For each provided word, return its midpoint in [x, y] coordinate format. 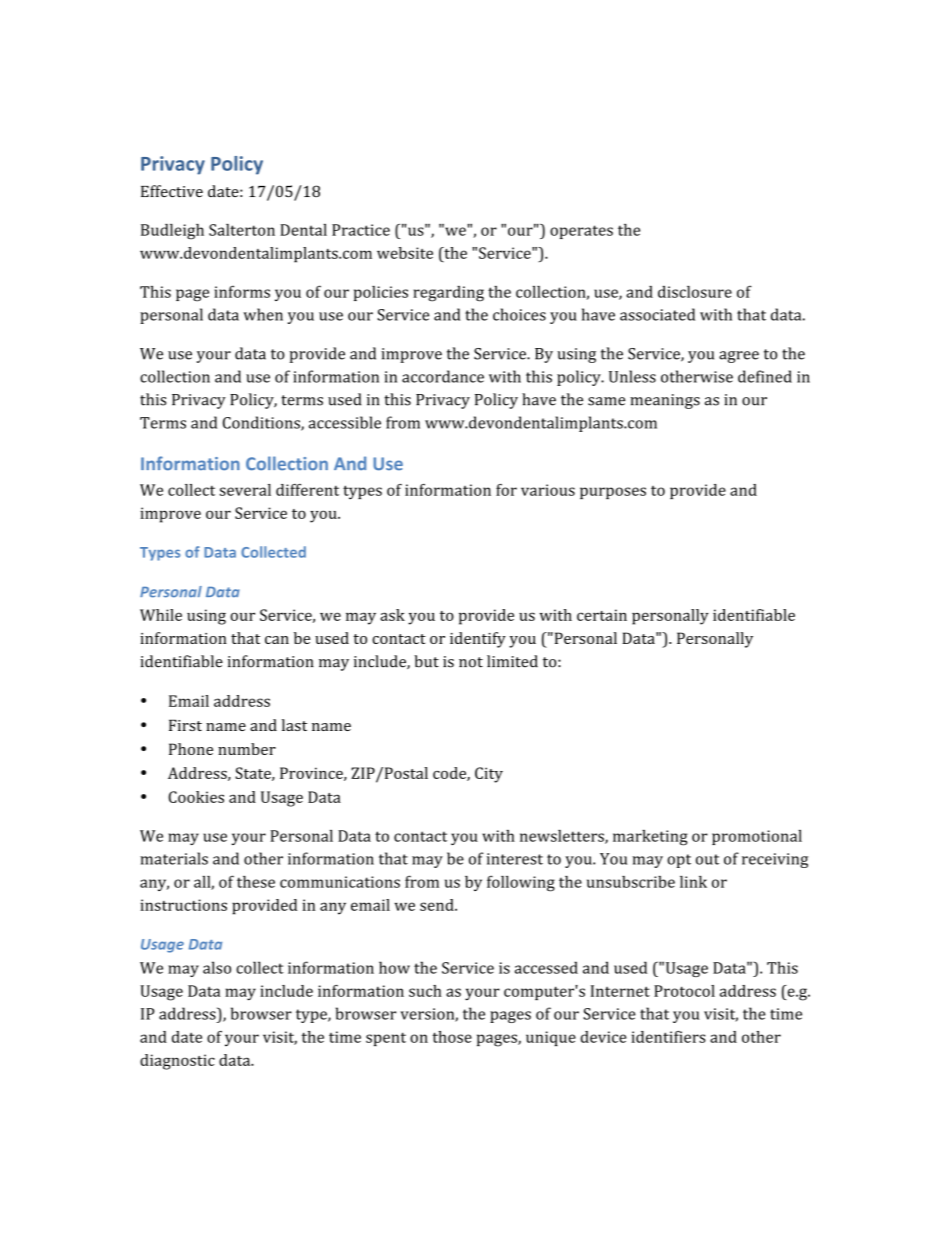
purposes [613, 493]
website [405, 253]
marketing [650, 838]
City [489, 775]
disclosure [695, 292]
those [452, 1037]
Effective [172, 191]
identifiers [669, 1037]
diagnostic [177, 1062]
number [247, 749]
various [548, 490]
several [245, 490]
